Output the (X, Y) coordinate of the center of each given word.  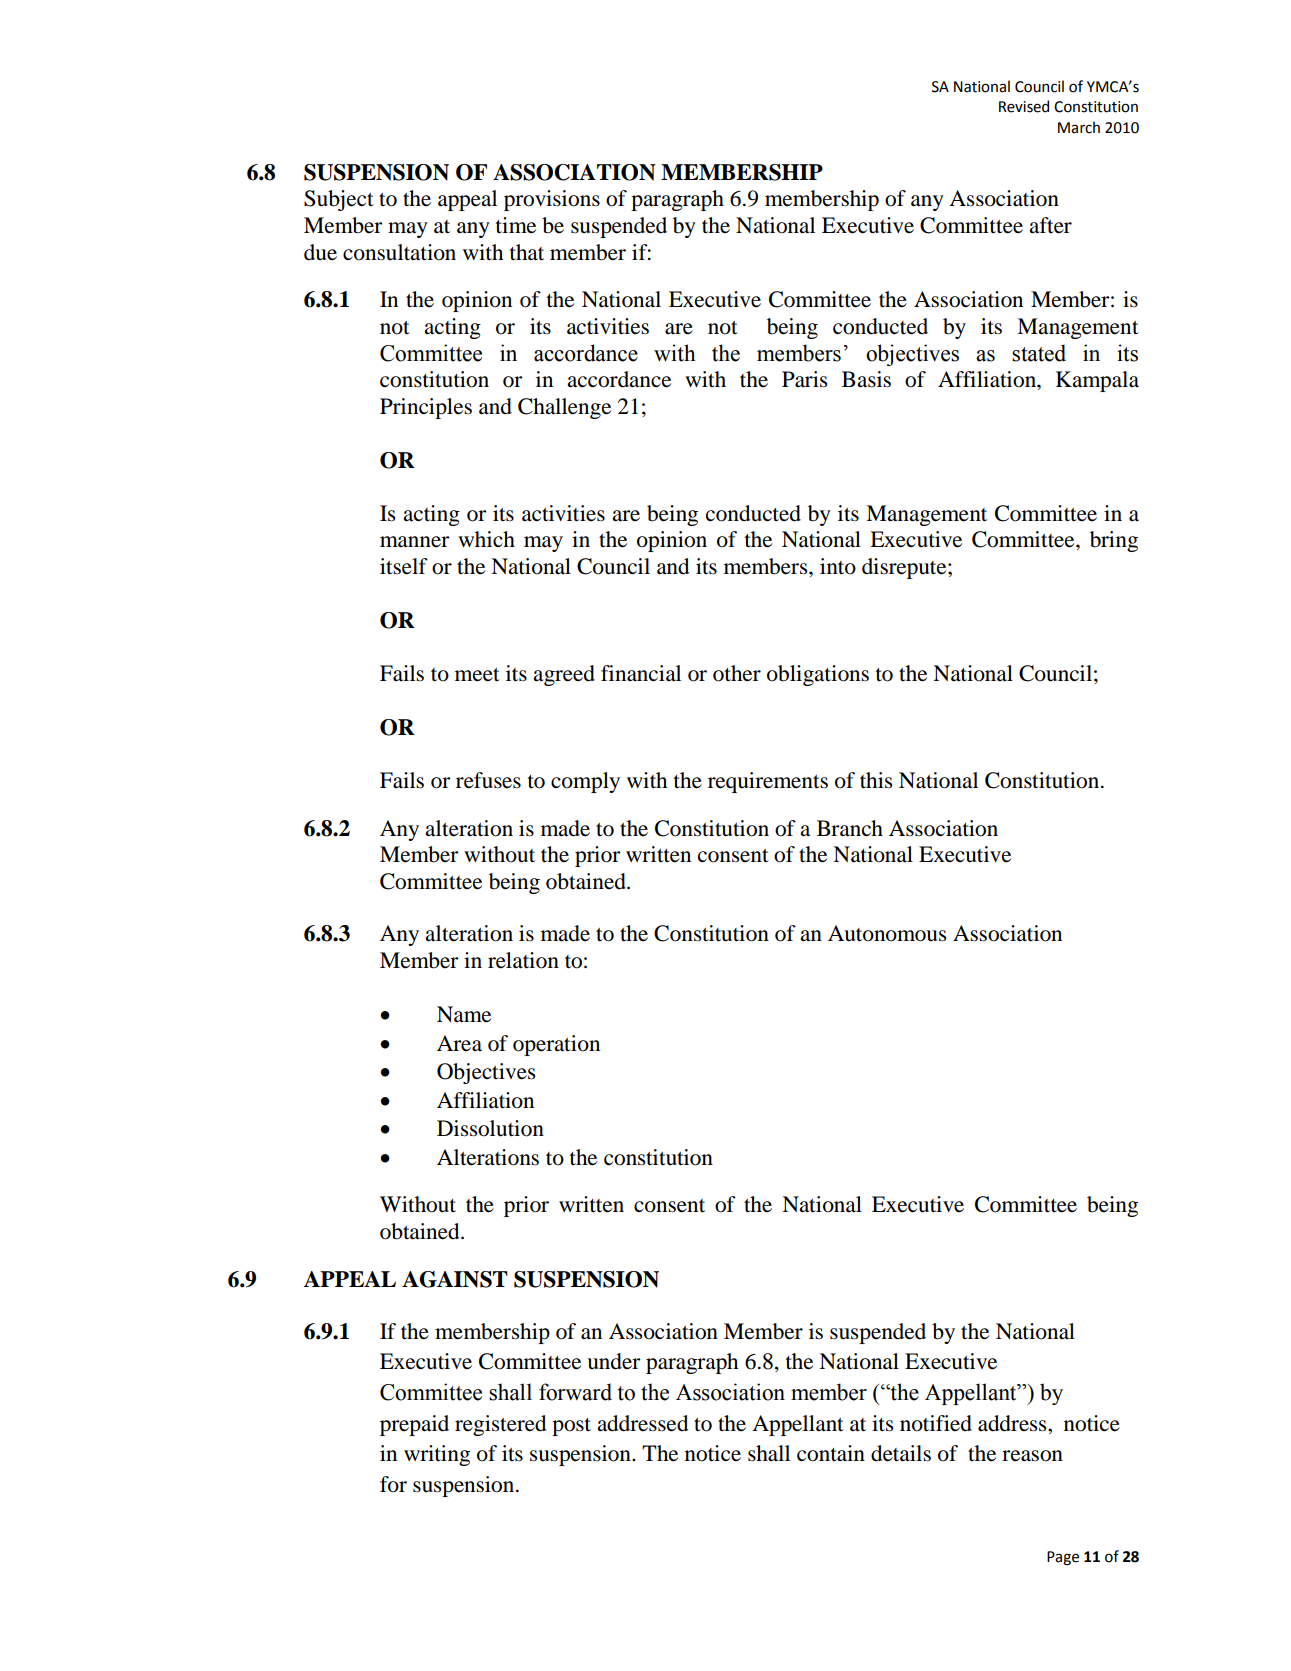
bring (1114, 541)
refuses (488, 780)
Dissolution (490, 1128)
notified (936, 1423)
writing (437, 1455)
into (838, 566)
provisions (552, 200)
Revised (1024, 106)
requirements (768, 782)
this (876, 780)
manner (415, 542)
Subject (339, 200)
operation (556, 1045)
